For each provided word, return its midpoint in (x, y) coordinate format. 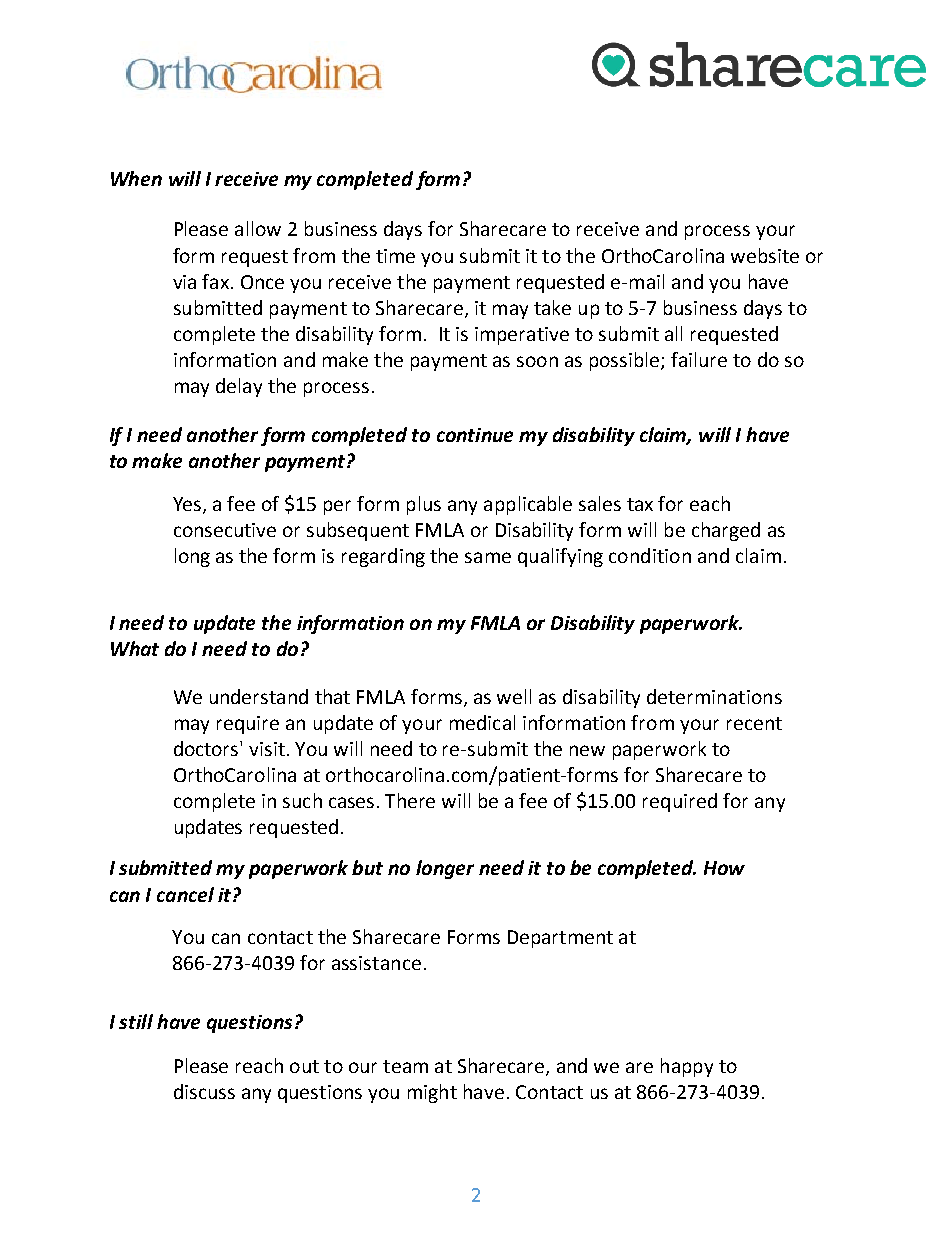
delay (239, 387)
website (765, 255)
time (395, 256)
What (135, 648)
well (514, 696)
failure (699, 359)
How (724, 868)
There (410, 800)
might (432, 1093)
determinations (714, 696)
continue (475, 435)
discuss (204, 1091)
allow (258, 228)
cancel (185, 894)
